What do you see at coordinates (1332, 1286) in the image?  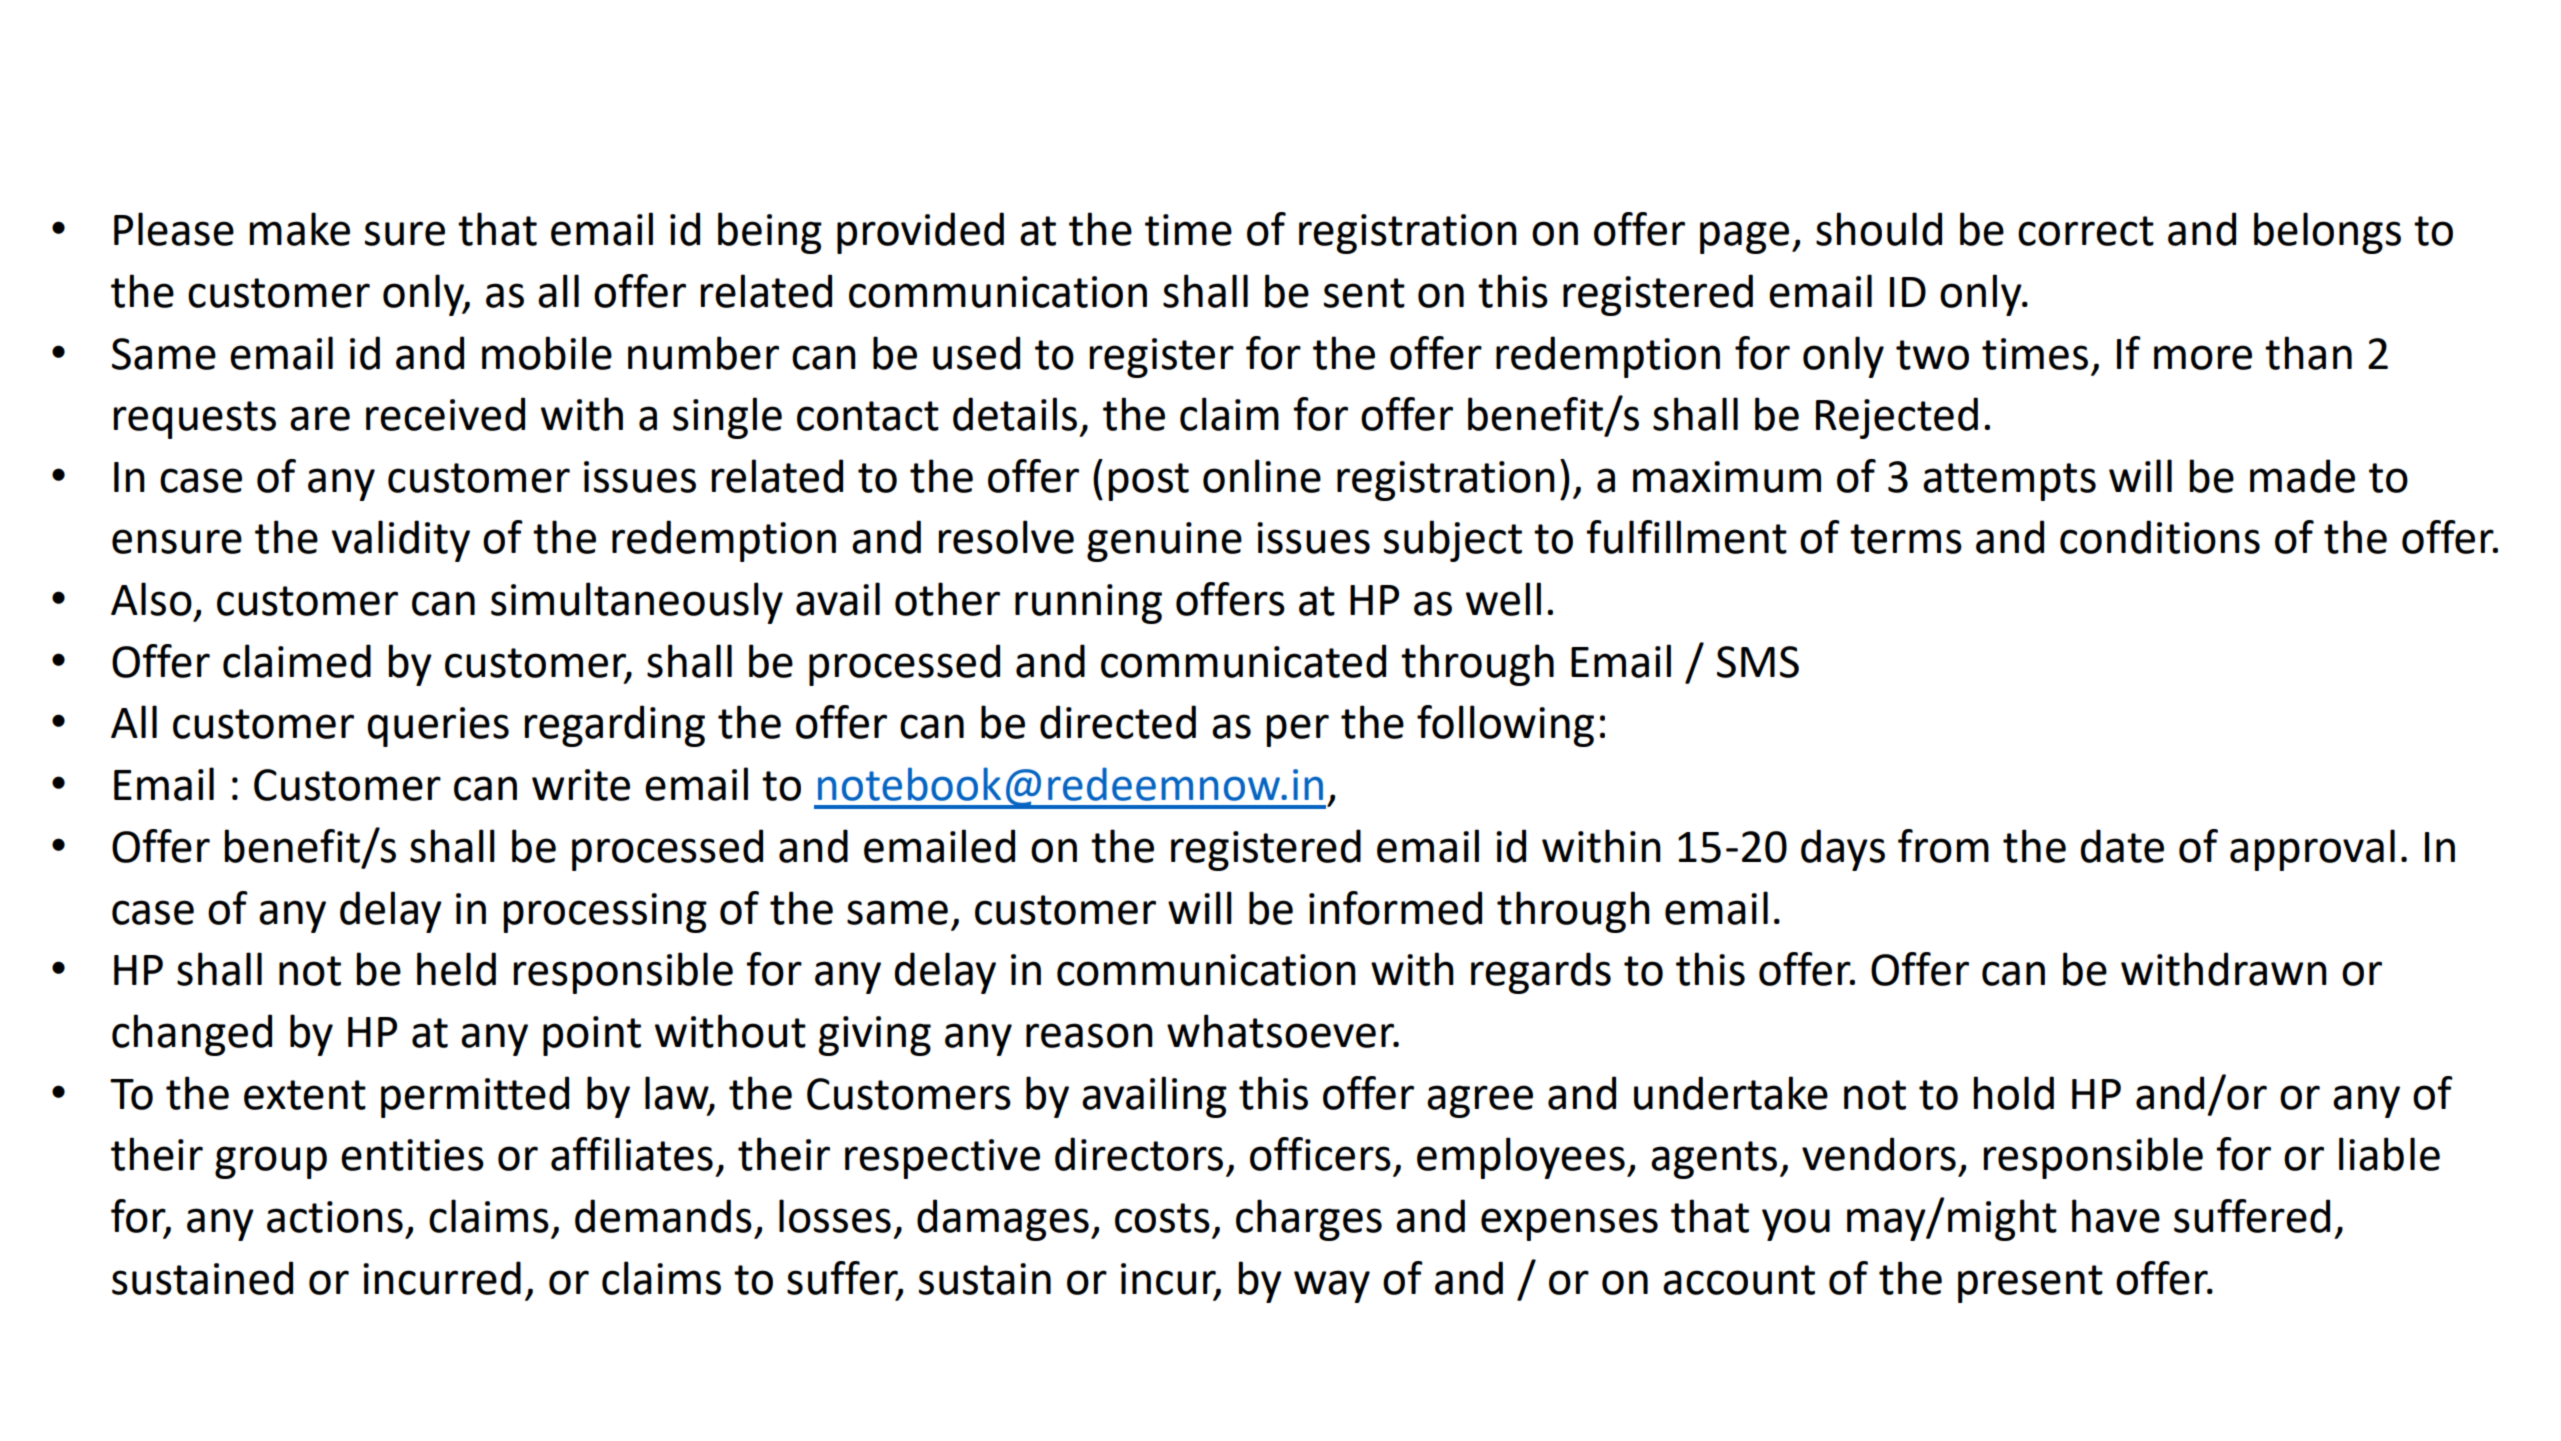 I see `way` at bounding box center [1332, 1286].
